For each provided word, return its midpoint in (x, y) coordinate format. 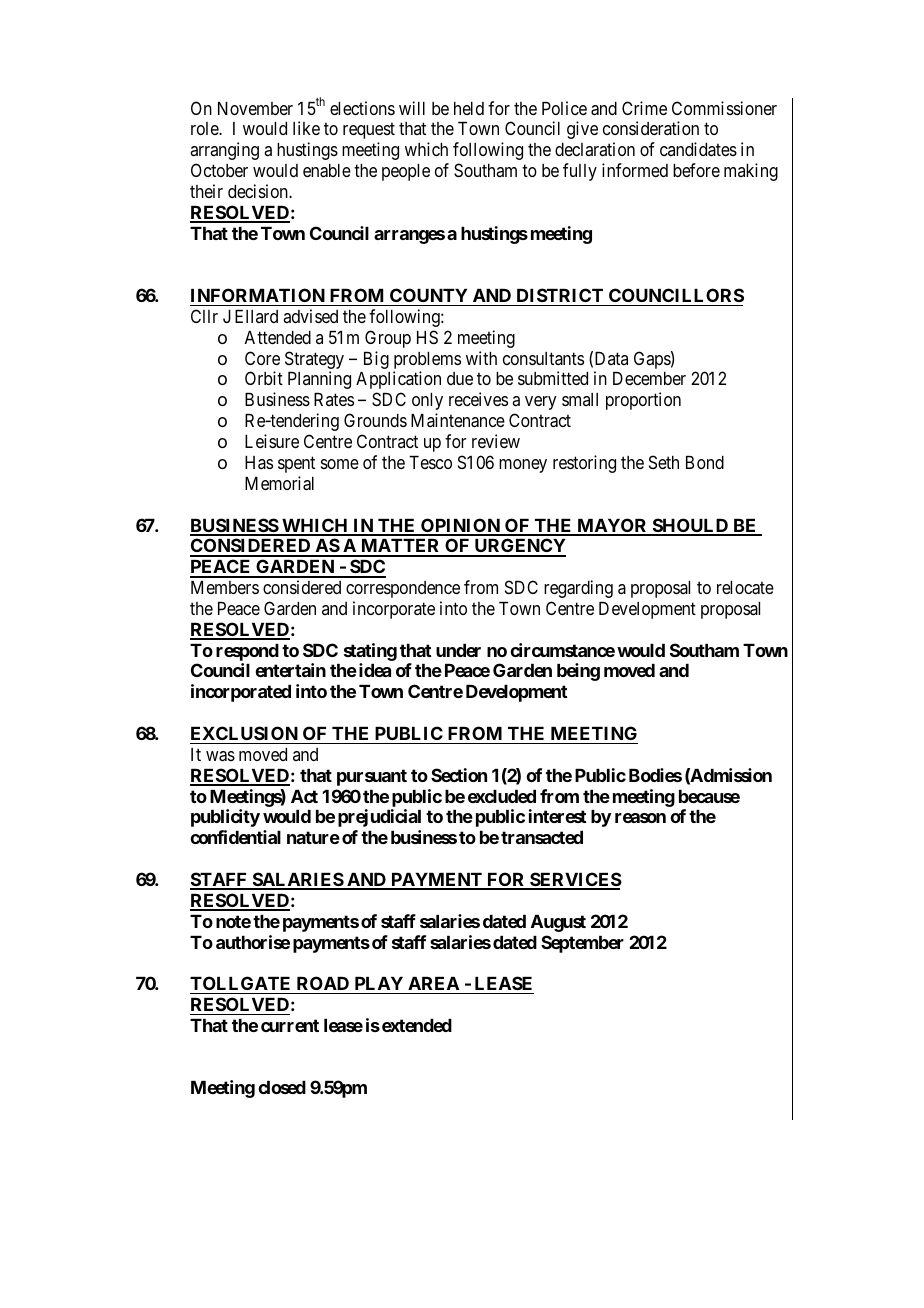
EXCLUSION (244, 733)
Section (459, 775)
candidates (698, 149)
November (255, 108)
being (578, 672)
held (469, 108)
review (496, 441)
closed (282, 1087)
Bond (705, 462)
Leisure (272, 441)
